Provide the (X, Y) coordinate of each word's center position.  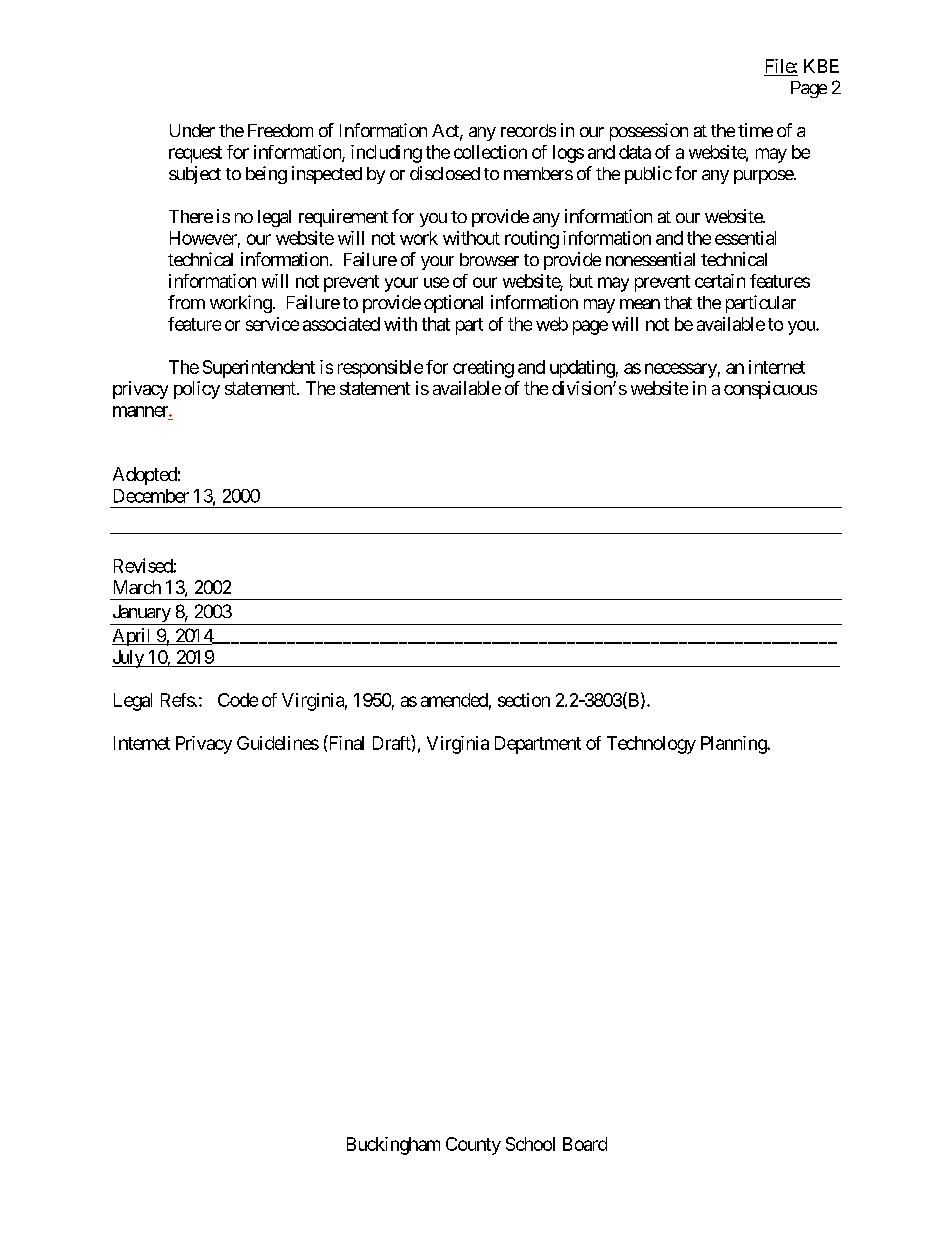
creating (483, 369)
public (648, 175)
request (195, 154)
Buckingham (393, 1146)
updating (582, 369)
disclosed (445, 173)
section (524, 700)
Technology (651, 745)
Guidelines (278, 743)
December (151, 496)
